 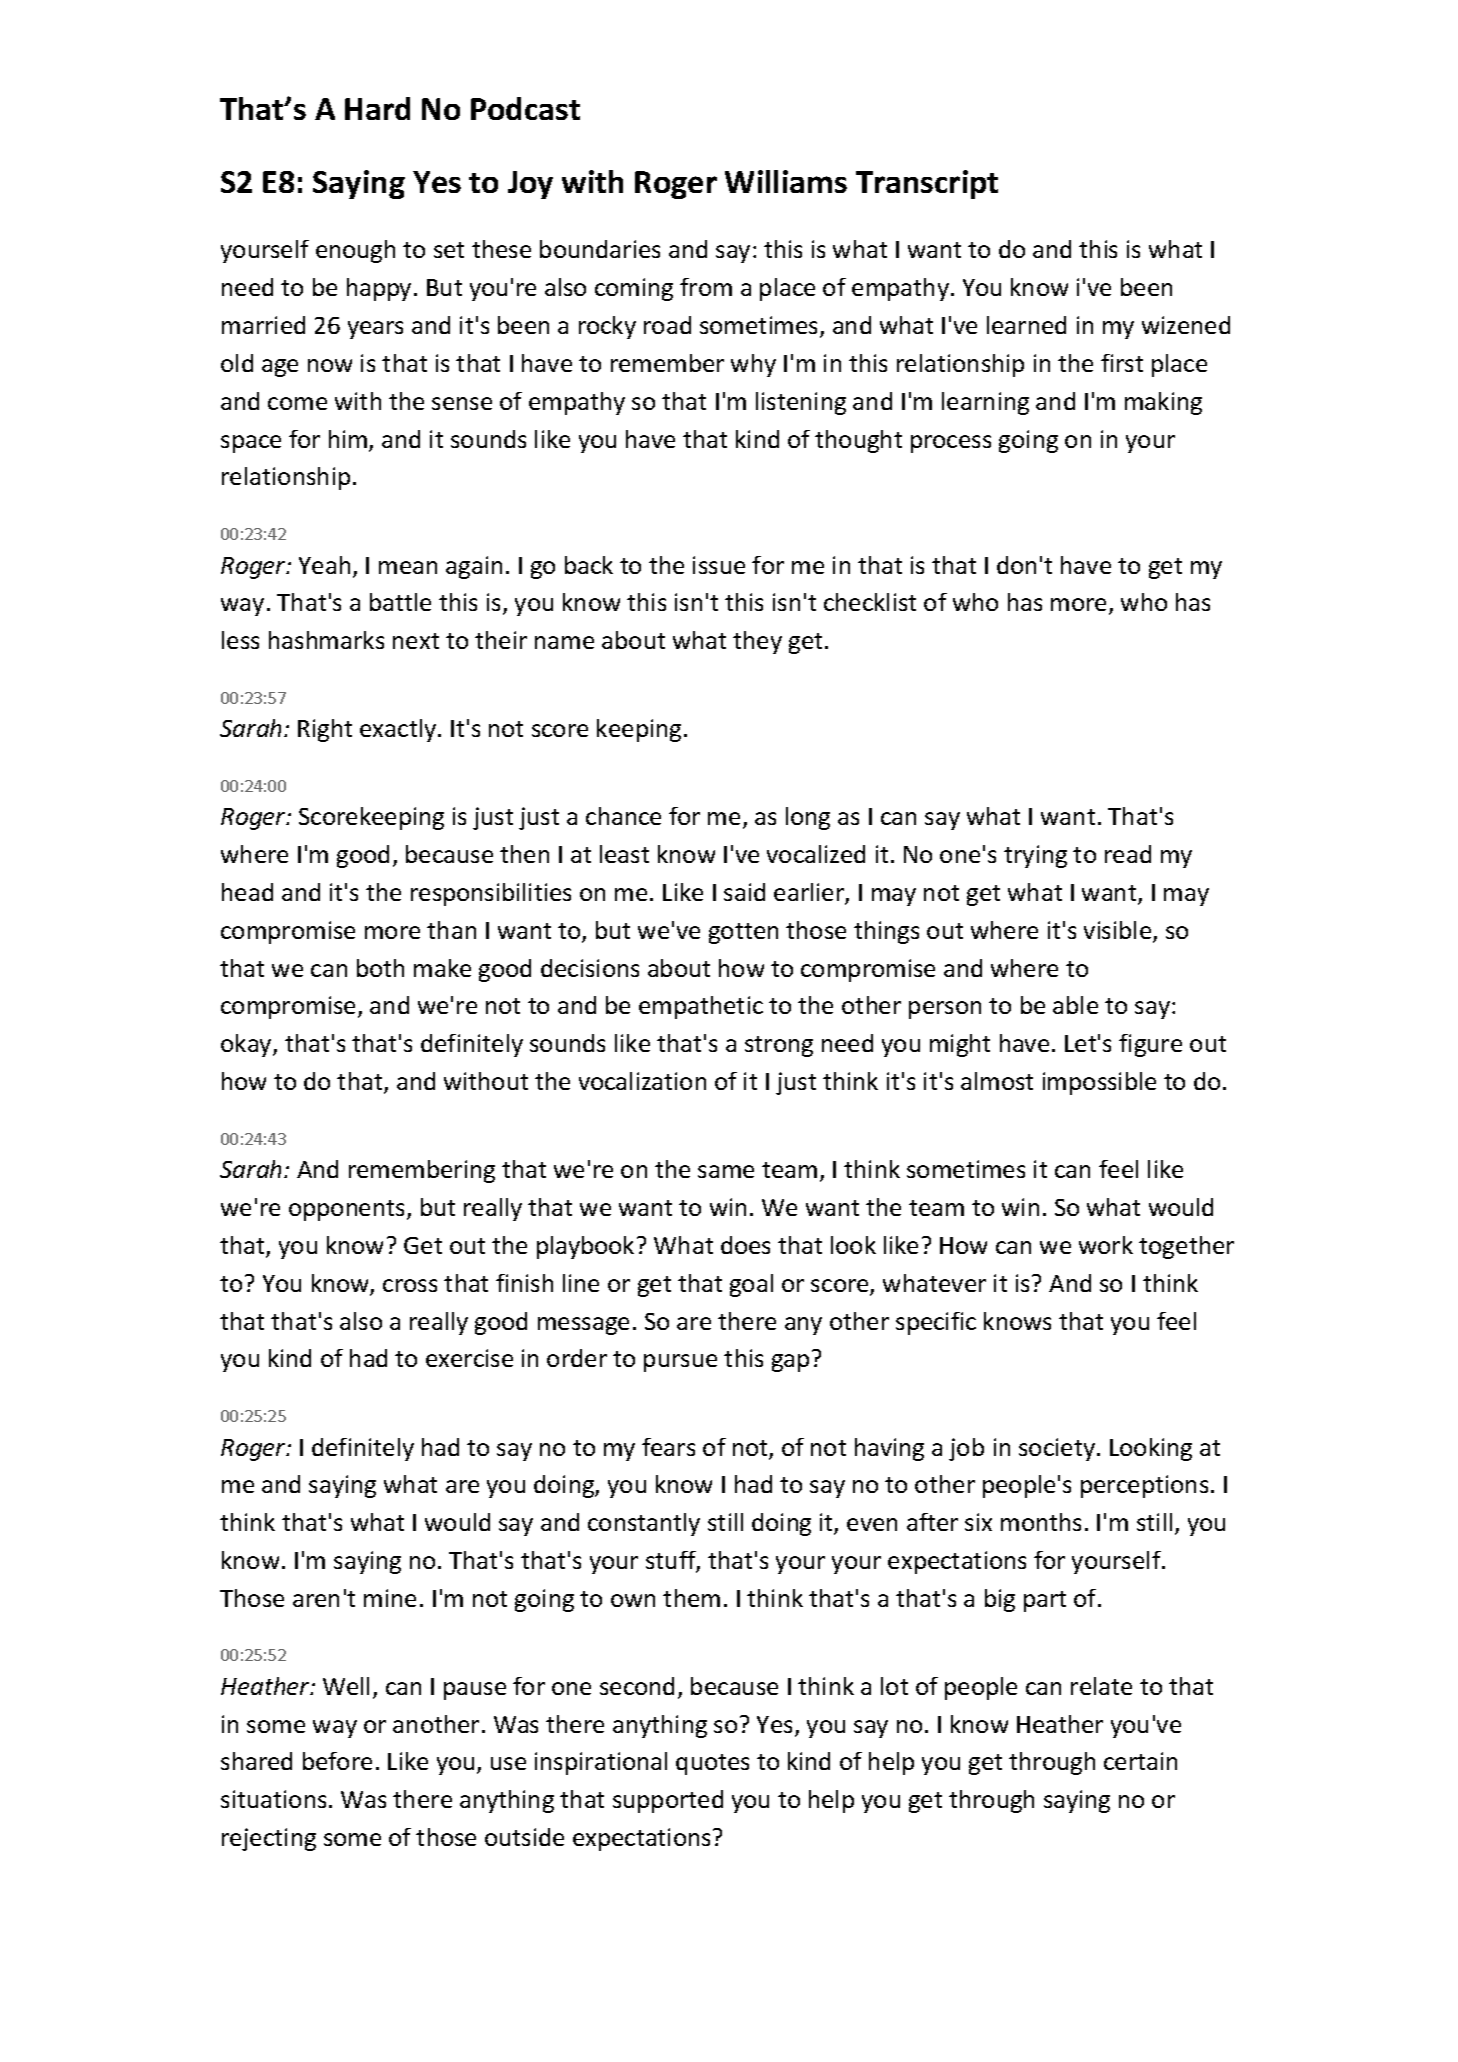 What do you see at coordinates (927, 184) in the screenshot?
I see `Transcript` at bounding box center [927, 184].
